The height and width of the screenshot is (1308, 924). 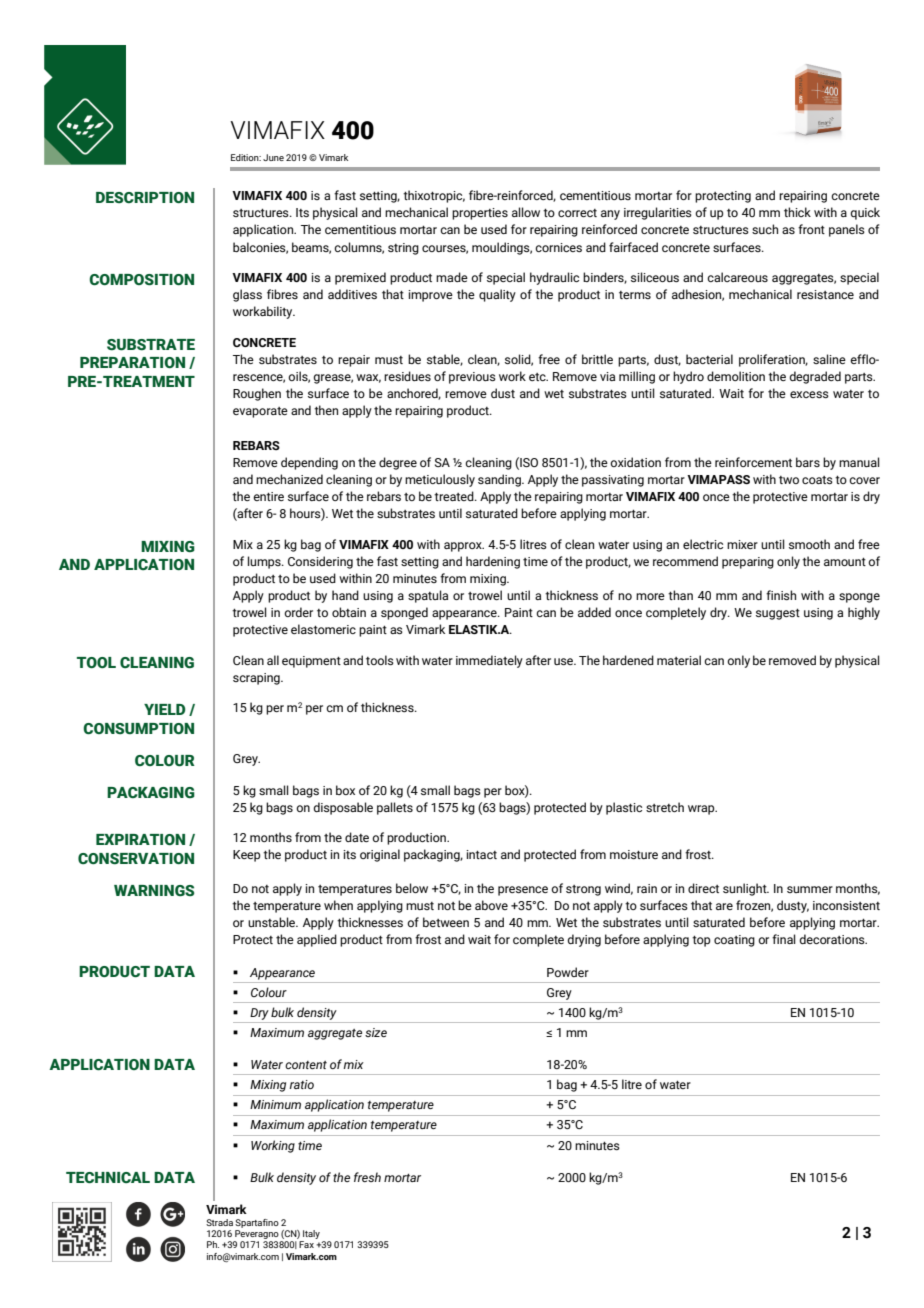 I want to click on WARNINGS, so click(x=154, y=891).
